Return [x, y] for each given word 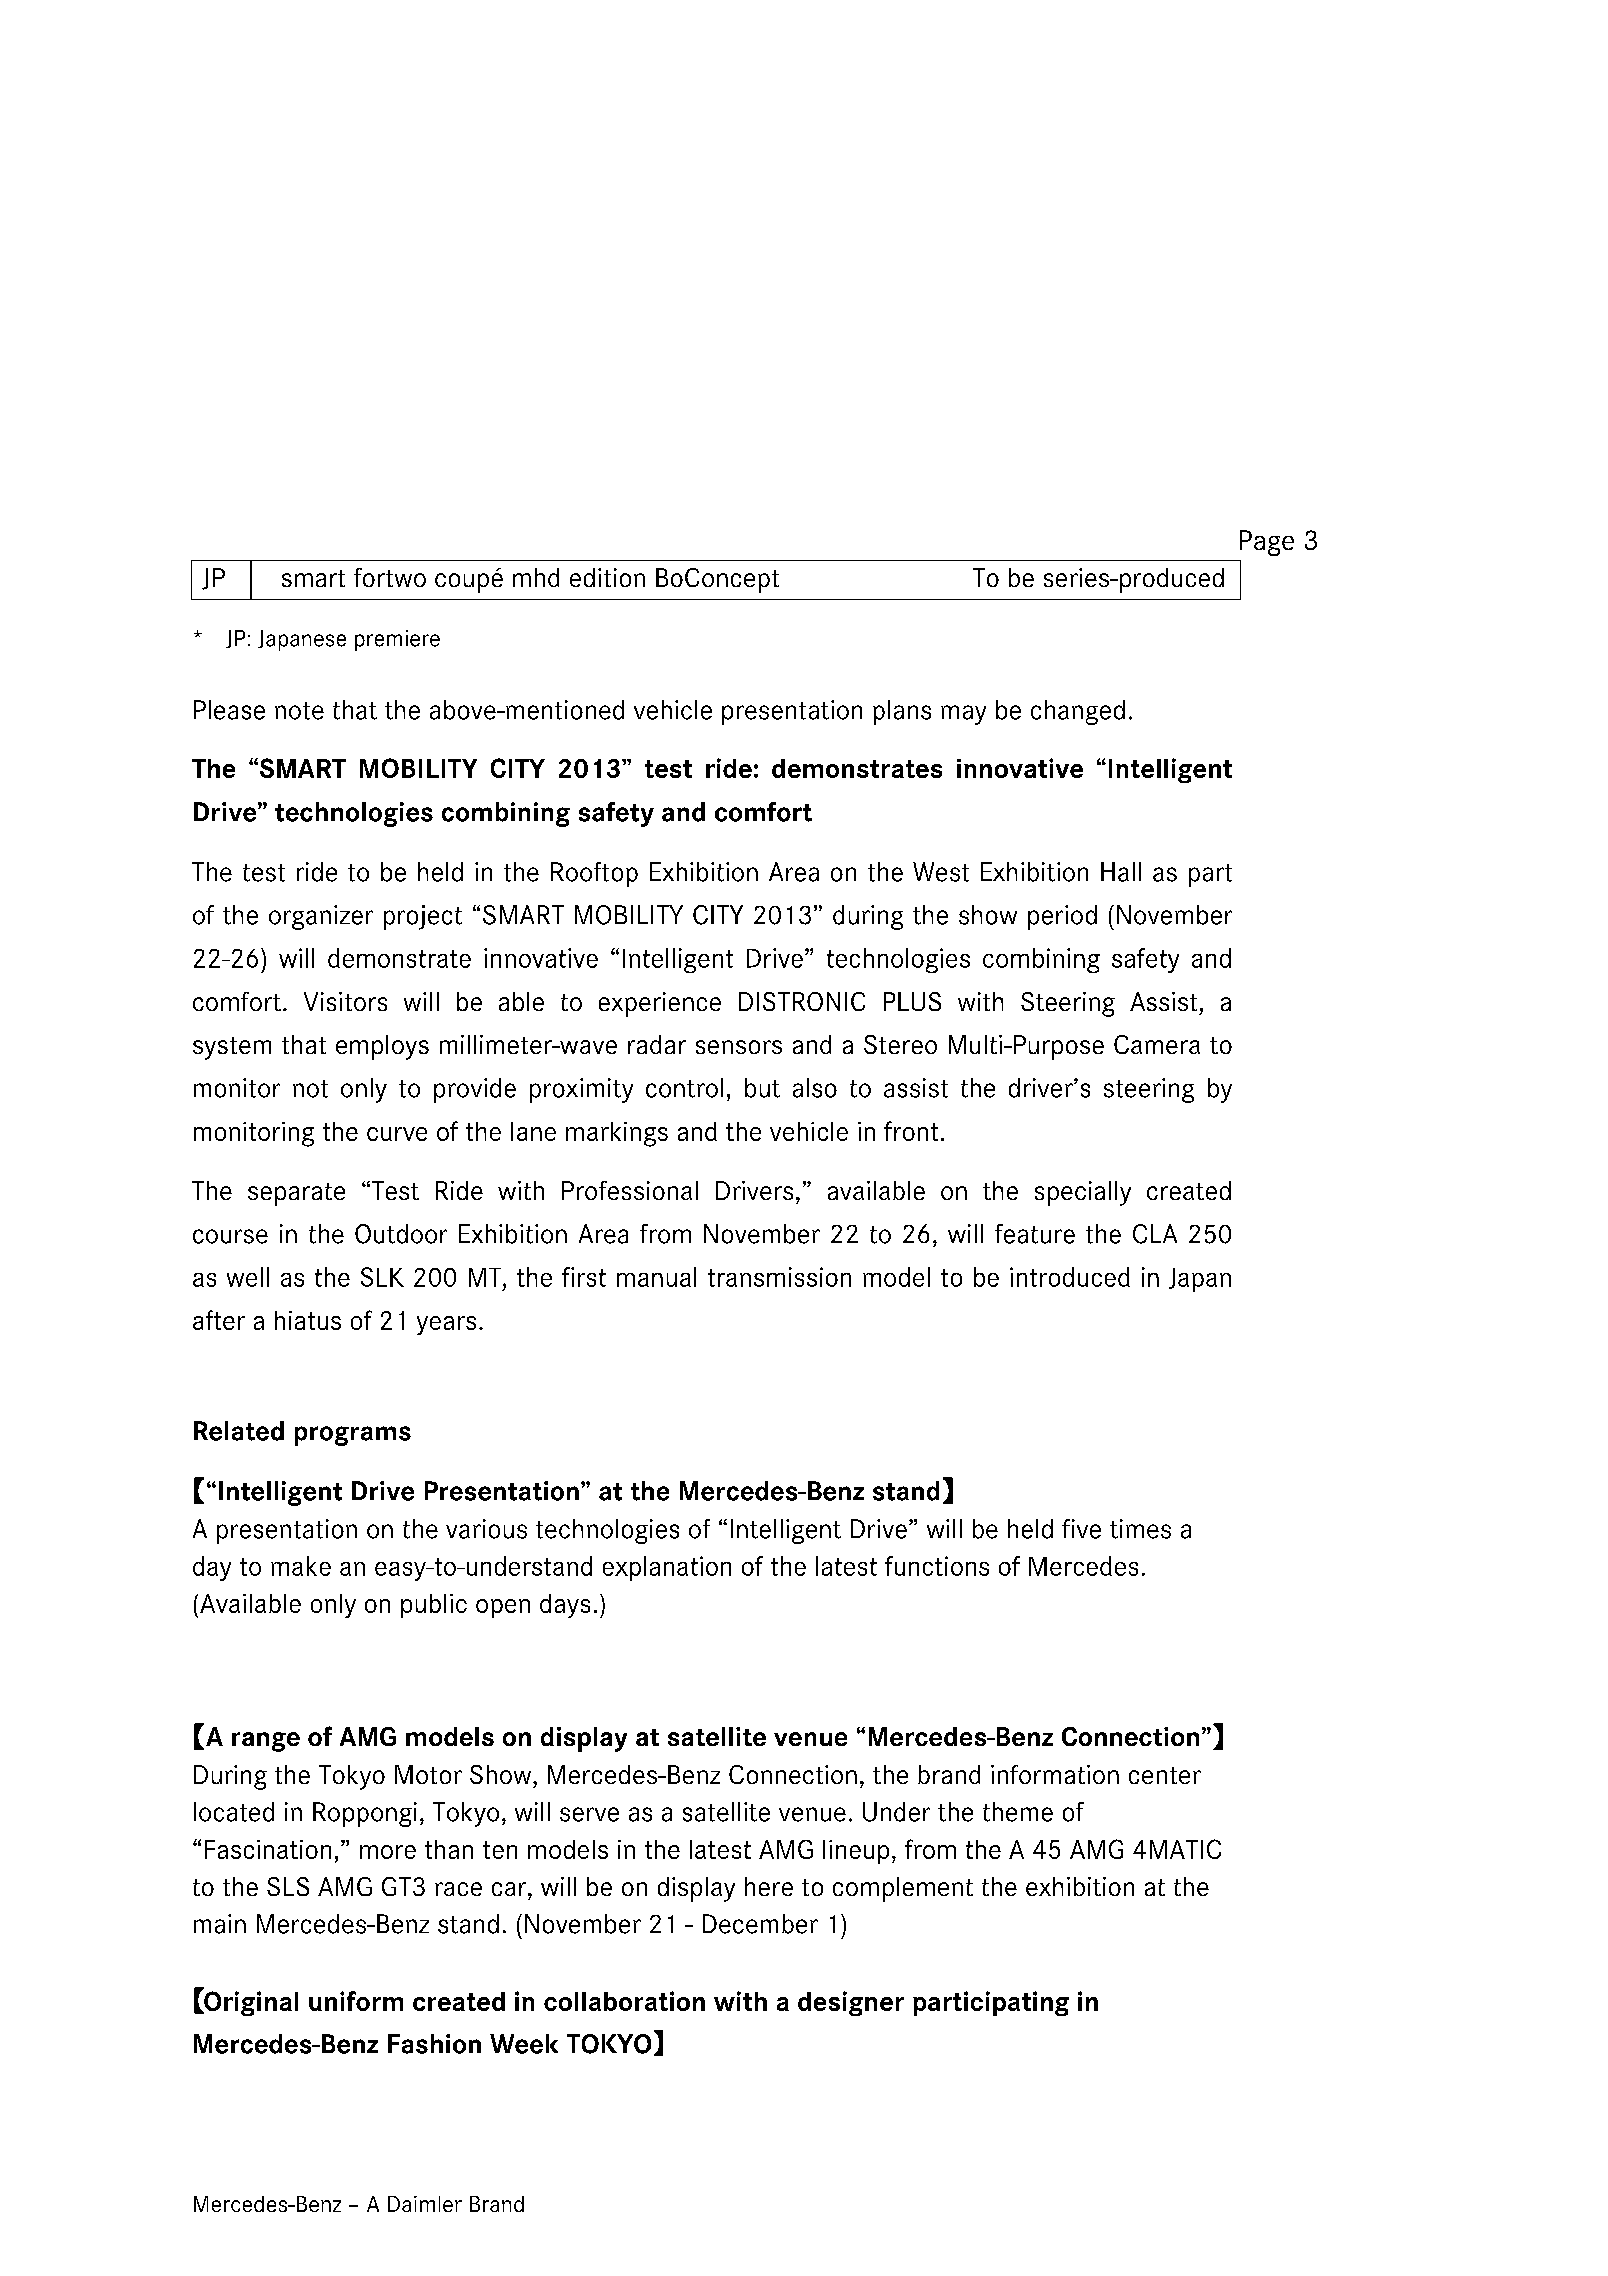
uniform [356, 2001]
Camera [1157, 1044]
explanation [667, 1568]
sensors [739, 1047]
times [1140, 1529]
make [301, 1566]
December [760, 1924]
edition [607, 577]
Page [1267, 543]
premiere [397, 640]
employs [382, 1047]
